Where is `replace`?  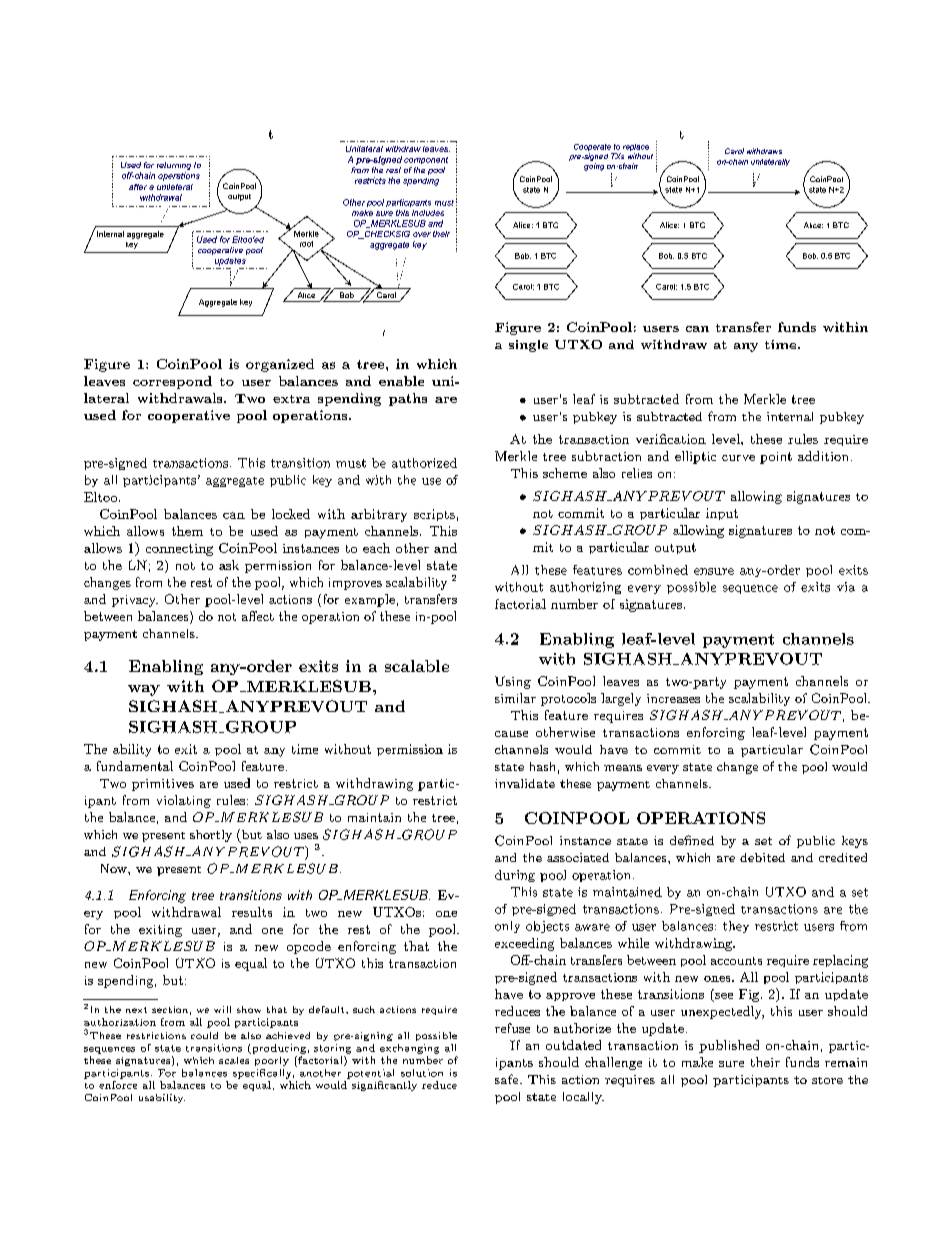
replace is located at coordinates (636, 149).
